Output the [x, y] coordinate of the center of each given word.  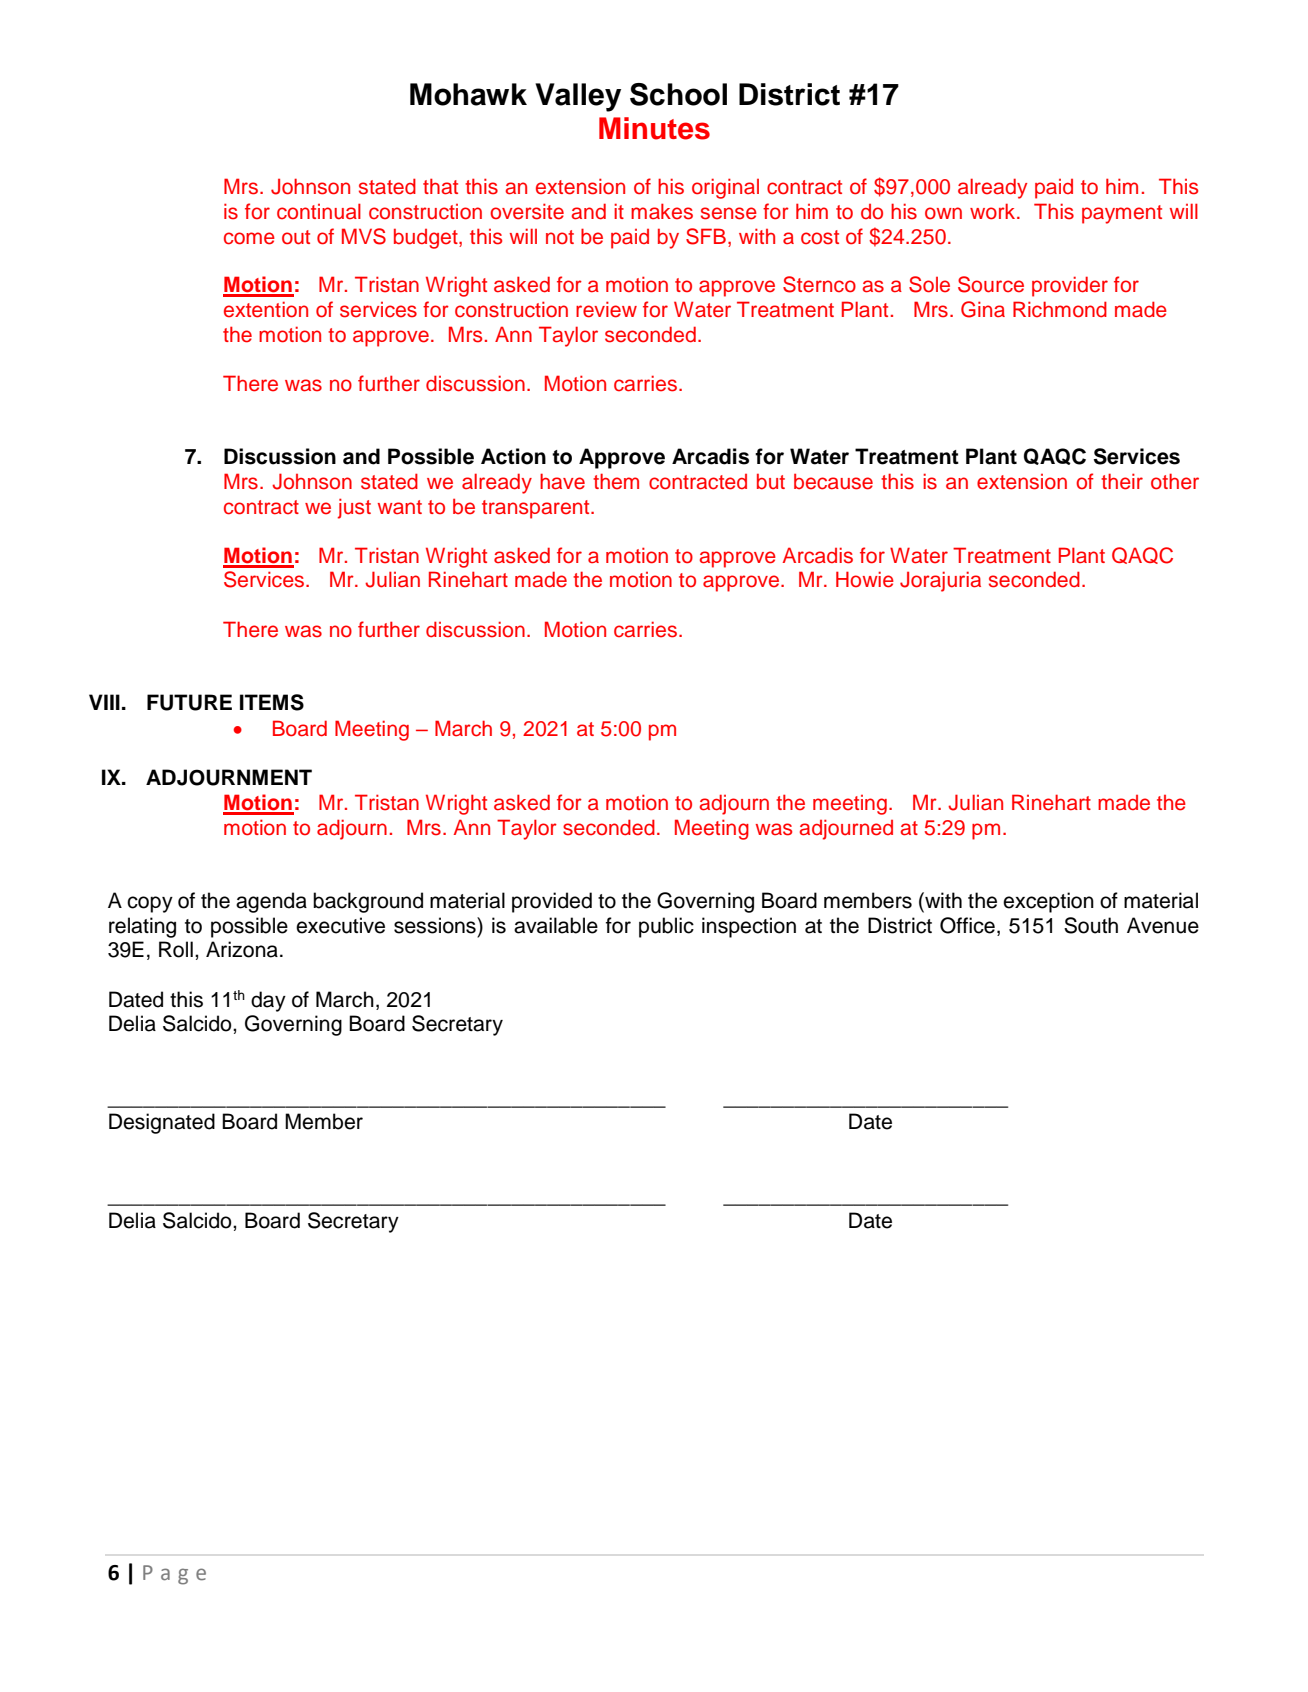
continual [319, 211]
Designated [162, 1123]
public [666, 927]
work [994, 211]
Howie [865, 579]
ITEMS [272, 702]
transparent [537, 509]
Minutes [654, 128]
